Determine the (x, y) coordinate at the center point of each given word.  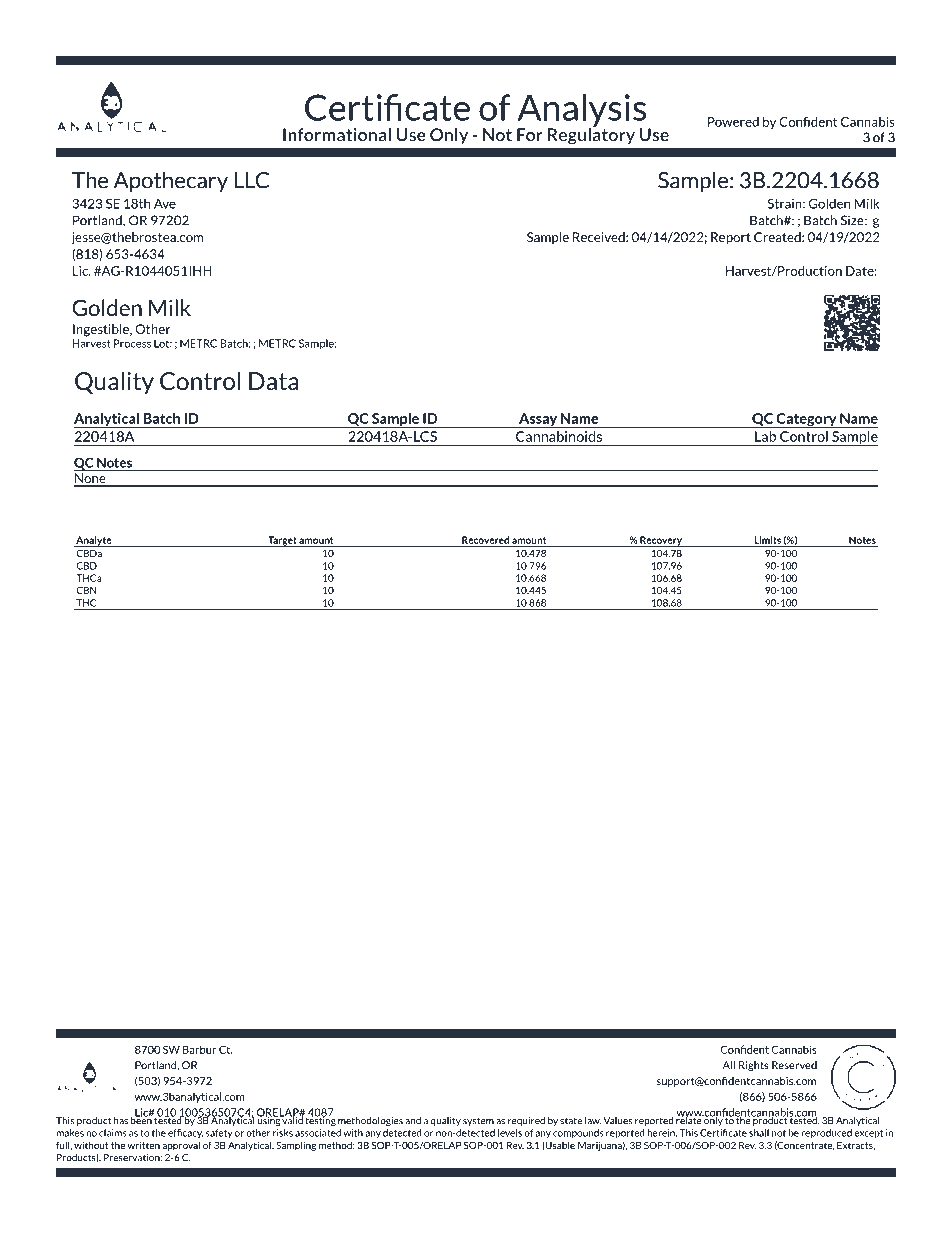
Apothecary (171, 181)
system (478, 1121)
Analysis (581, 111)
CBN (86, 590)
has (121, 1121)
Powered (733, 122)
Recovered (485, 540)
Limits (769, 540)
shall (759, 1133)
